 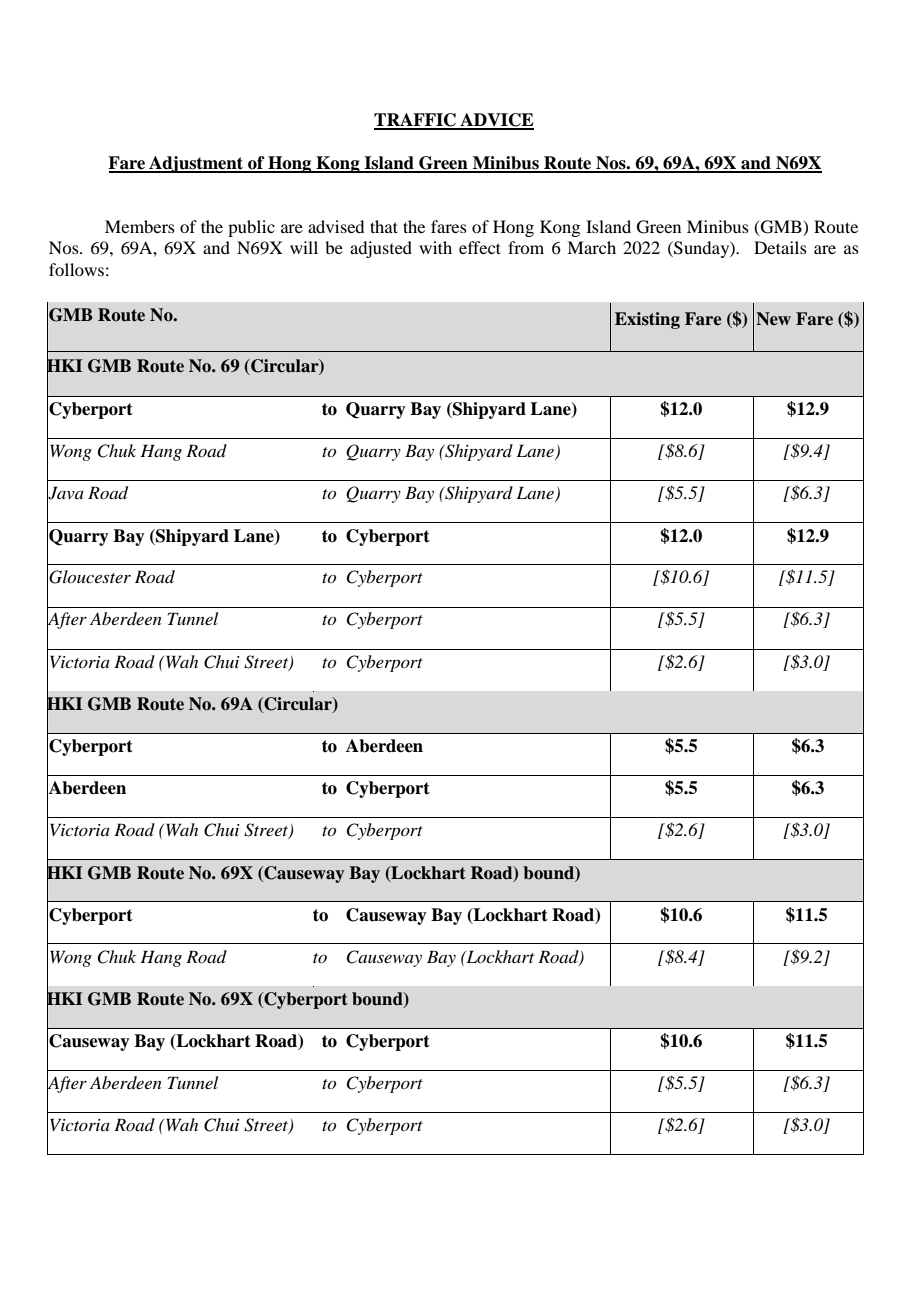 I want to click on Members, so click(x=140, y=226).
